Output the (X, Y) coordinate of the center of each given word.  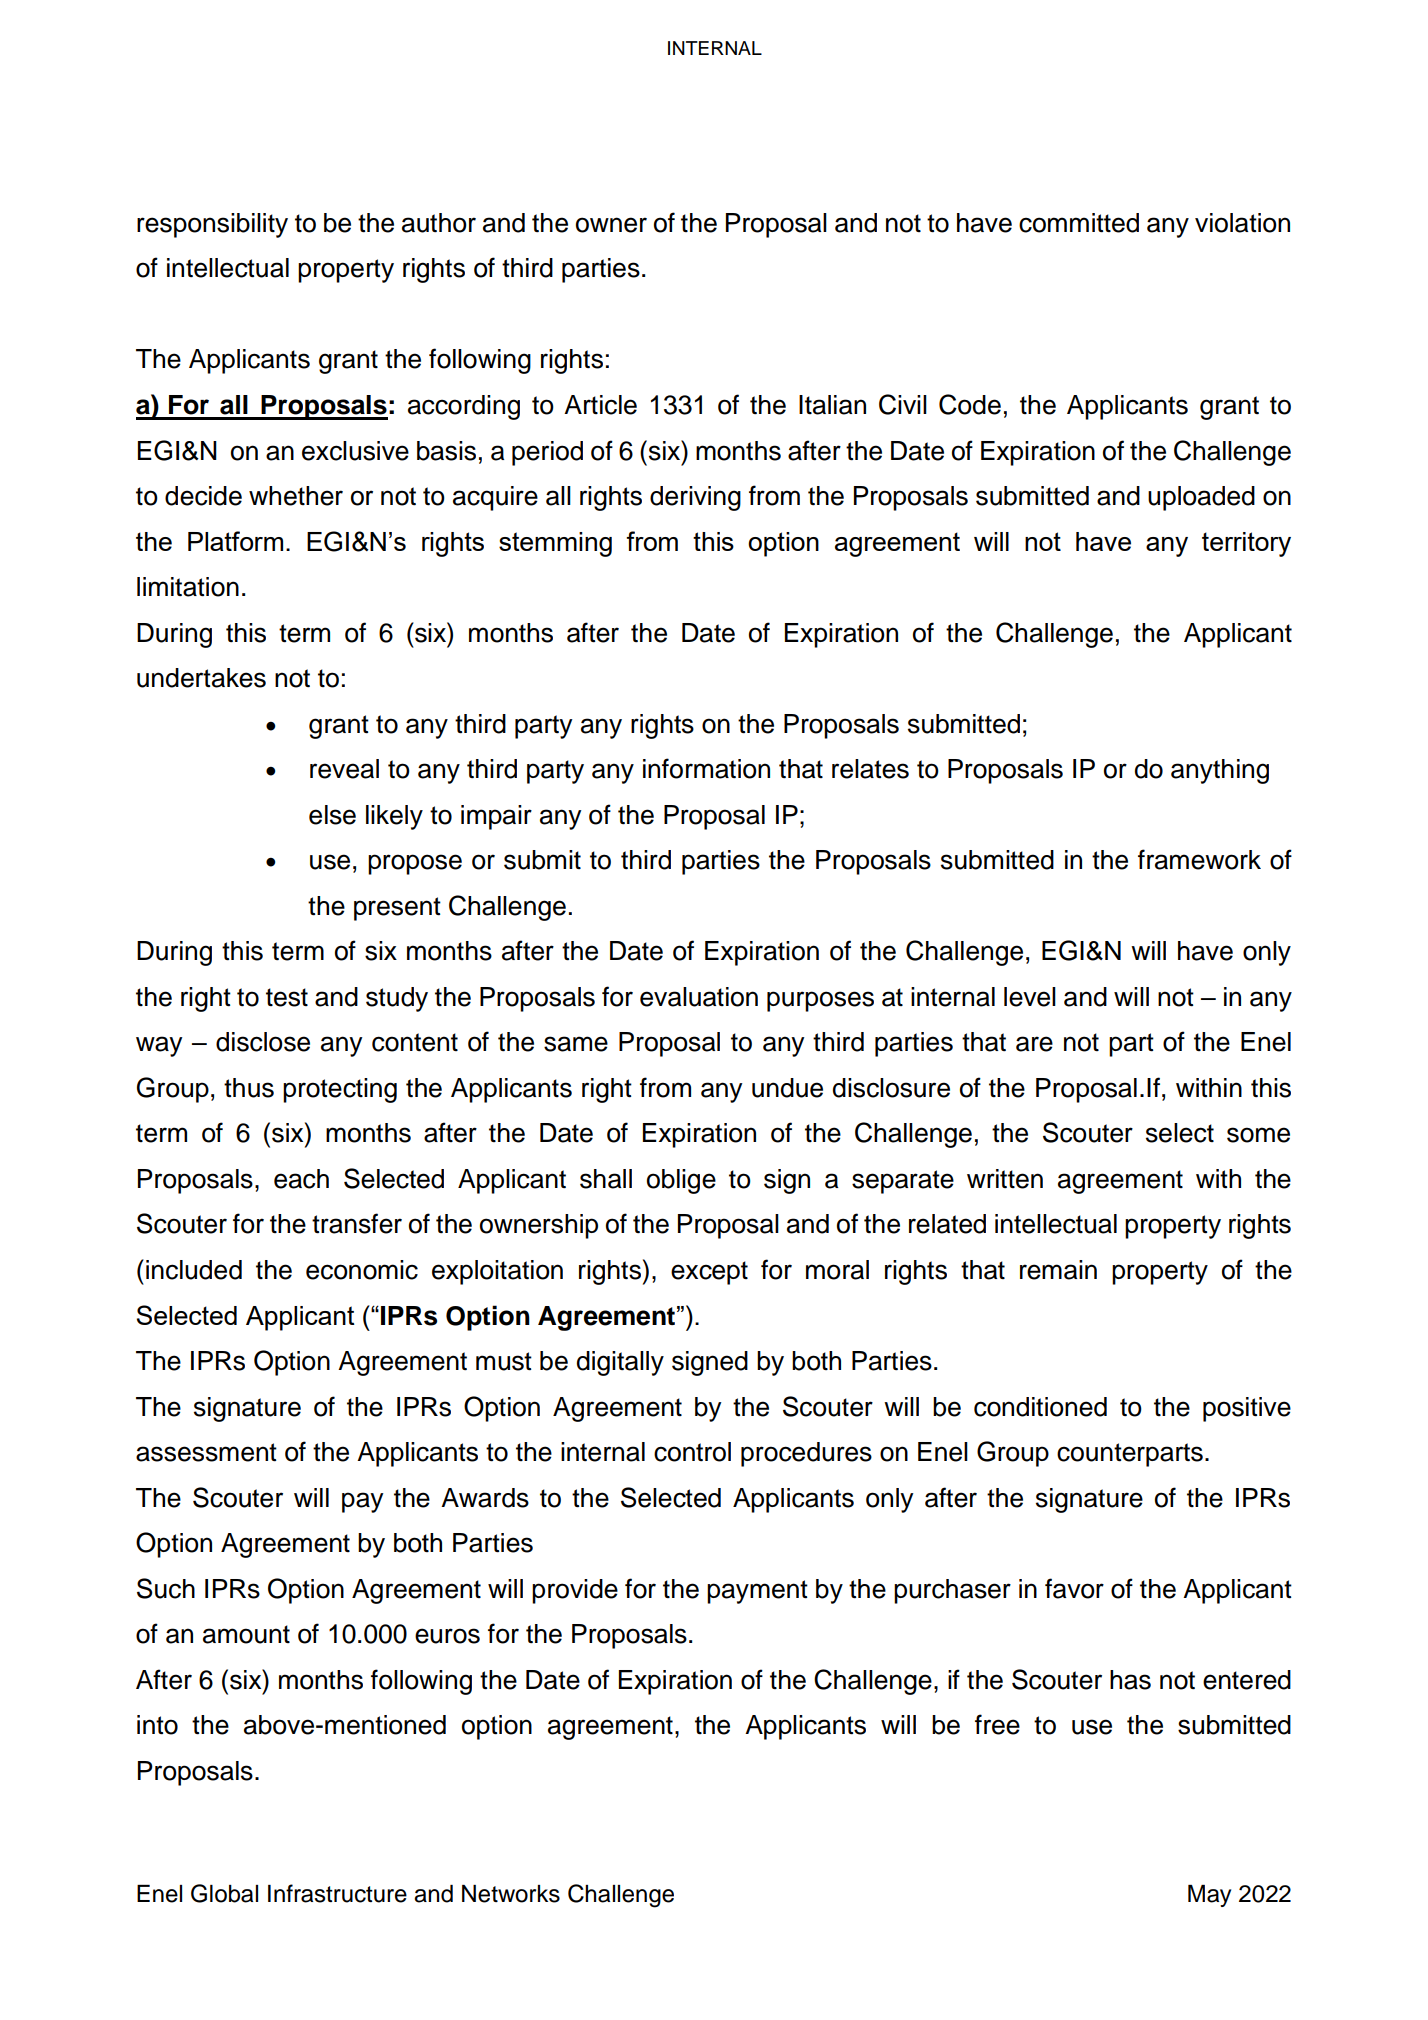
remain (1058, 1270)
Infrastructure (337, 1893)
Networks (511, 1894)
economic (362, 1270)
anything (1220, 771)
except (709, 1273)
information (706, 768)
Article (600, 405)
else (332, 815)
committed (1079, 223)
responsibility (212, 225)
